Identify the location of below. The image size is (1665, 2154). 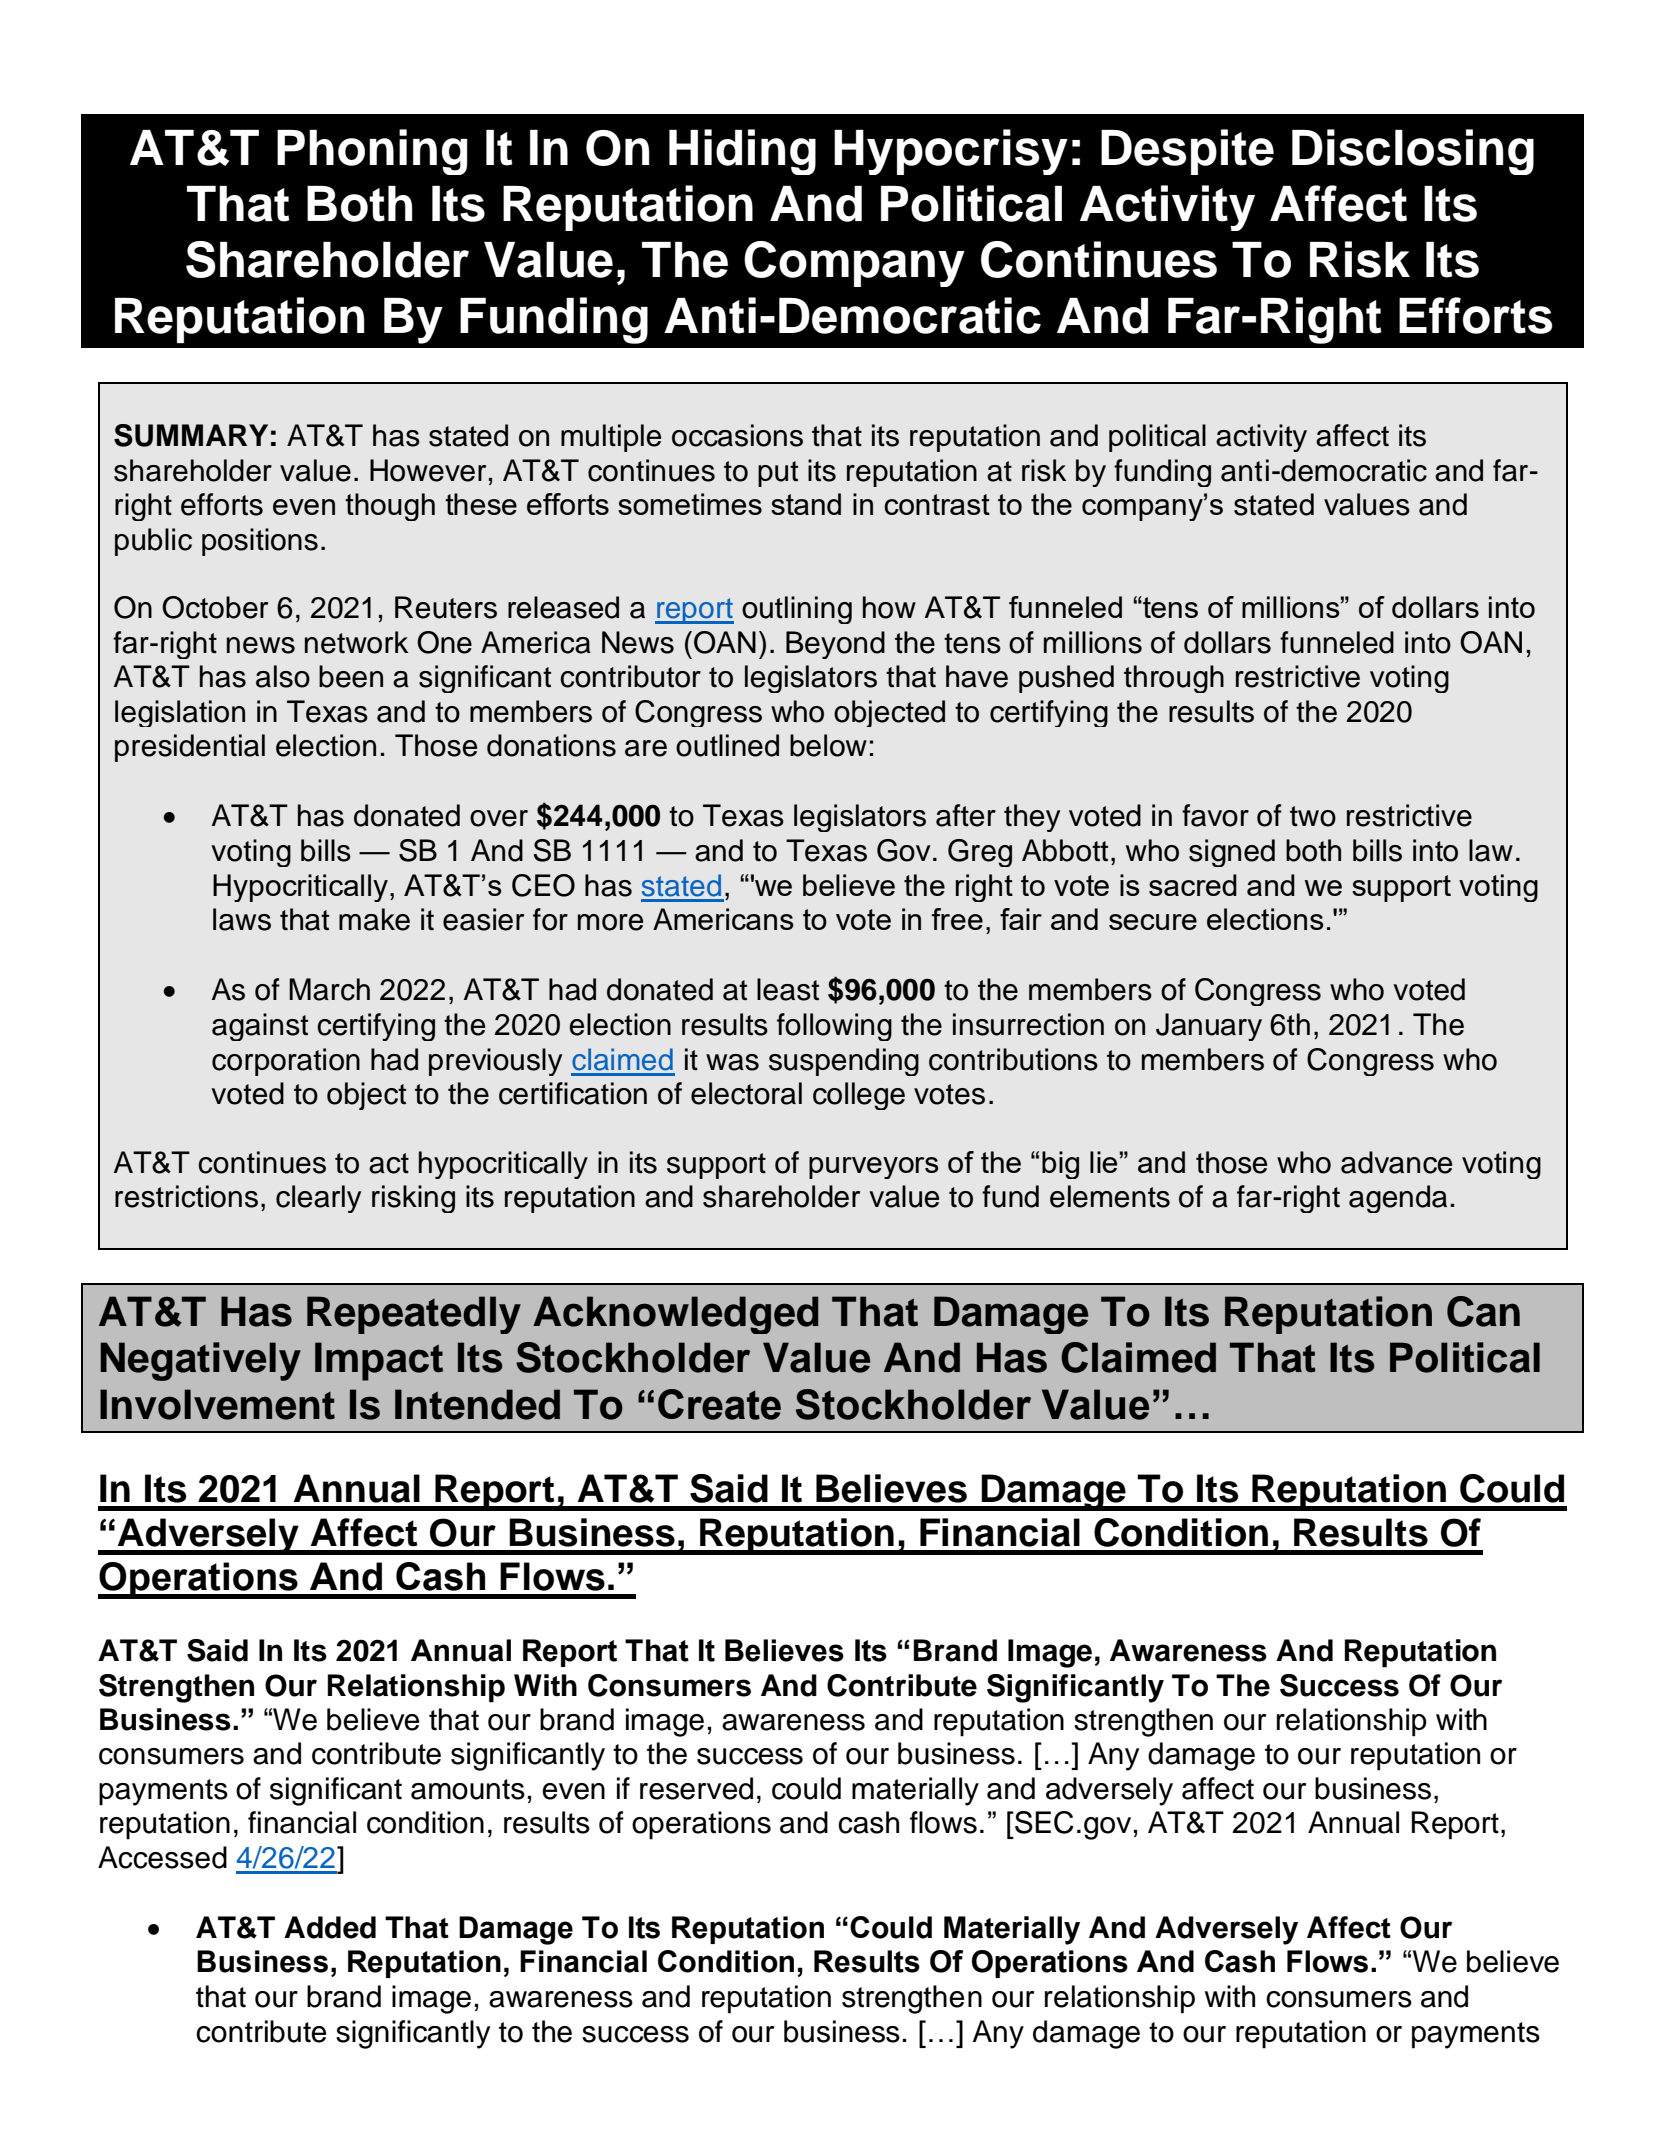
(828, 745).
